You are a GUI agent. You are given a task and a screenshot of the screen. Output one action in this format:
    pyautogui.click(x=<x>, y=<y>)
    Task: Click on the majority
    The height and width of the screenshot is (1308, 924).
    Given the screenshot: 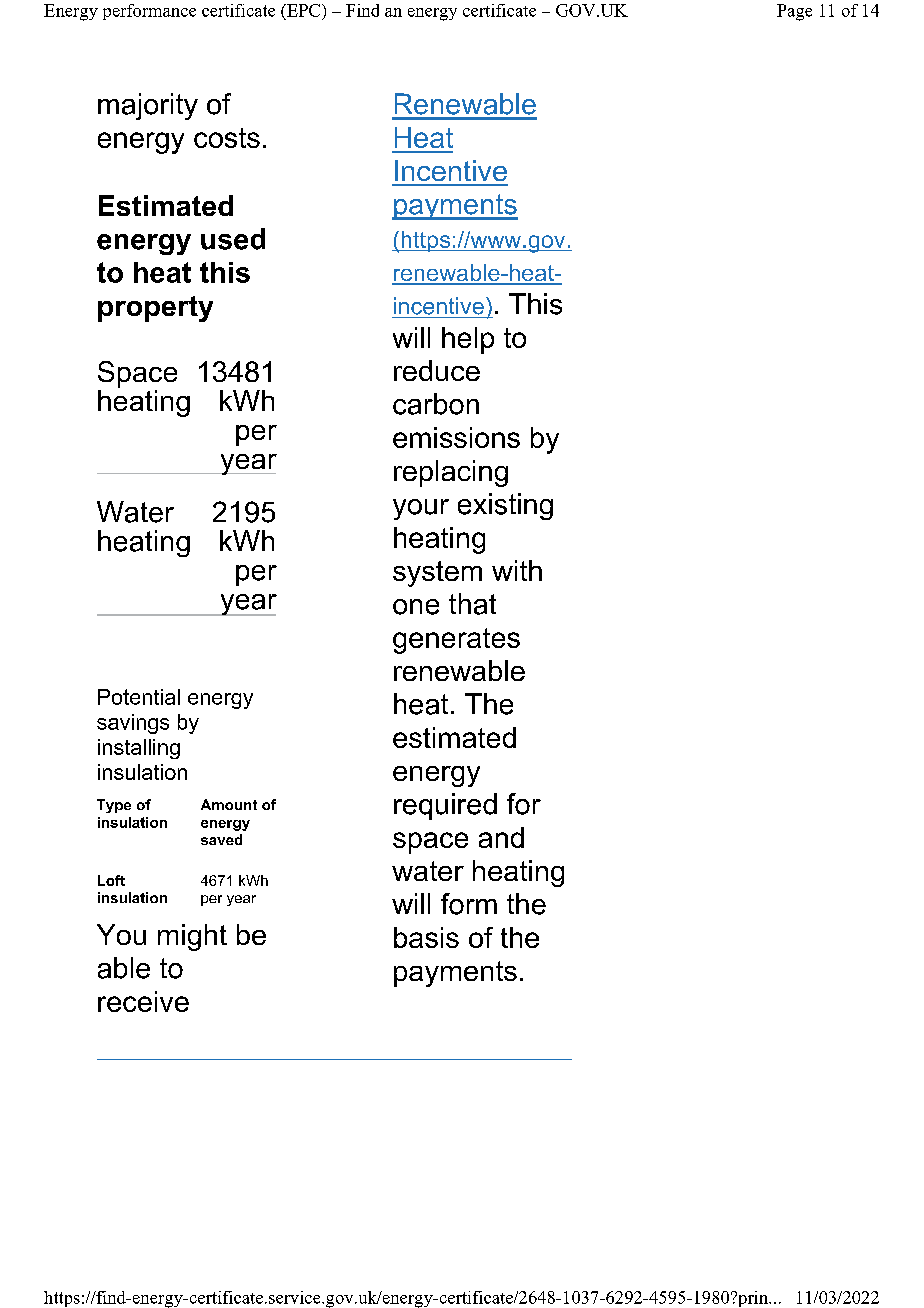 What is the action you would take?
    pyautogui.click(x=148, y=106)
